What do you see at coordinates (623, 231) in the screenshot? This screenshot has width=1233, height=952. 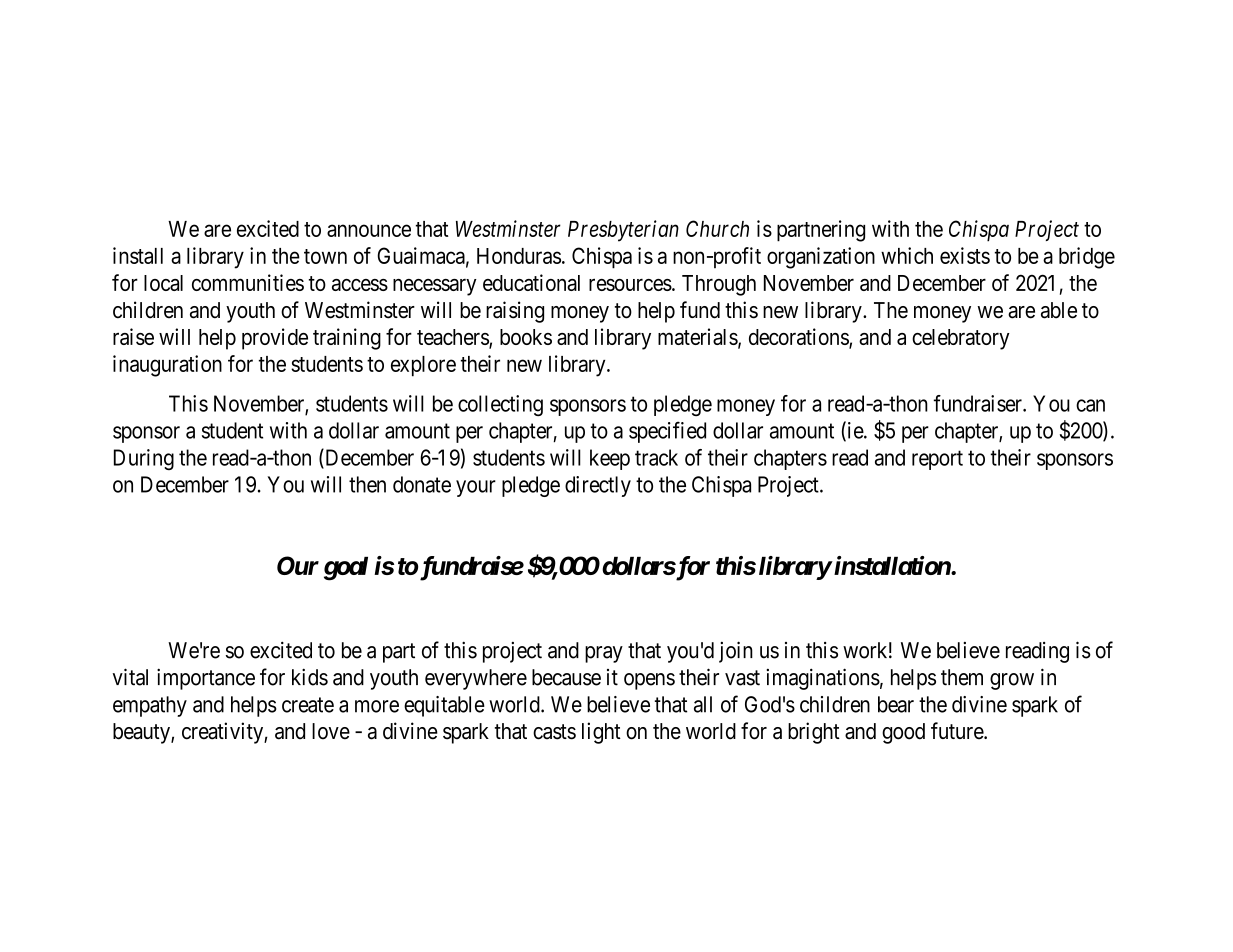 I see `Presbyterian` at bounding box center [623, 231].
